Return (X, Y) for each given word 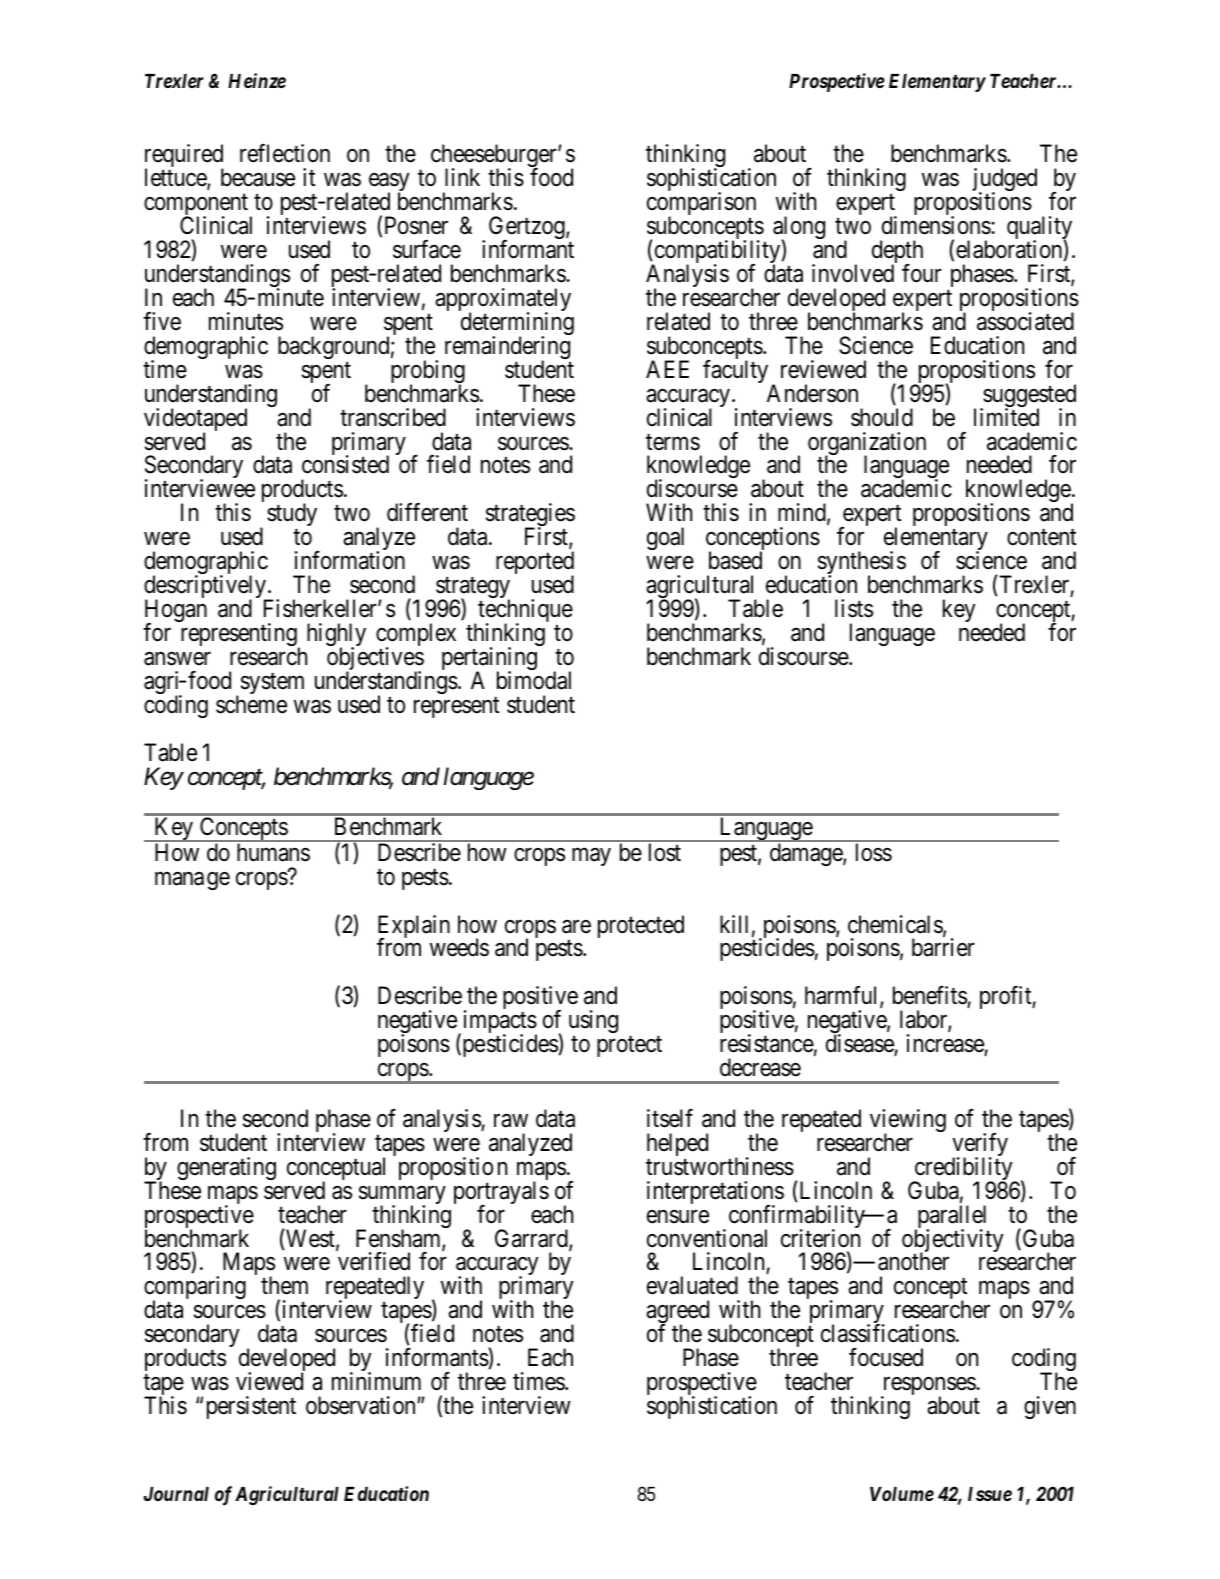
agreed (677, 1313)
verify (980, 1146)
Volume (902, 1494)
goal (665, 538)
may (591, 857)
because (258, 177)
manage (192, 881)
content (1041, 537)
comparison (701, 205)
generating (226, 1168)
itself (670, 1118)
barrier (943, 947)
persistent (251, 1407)
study (292, 516)
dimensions (937, 225)
